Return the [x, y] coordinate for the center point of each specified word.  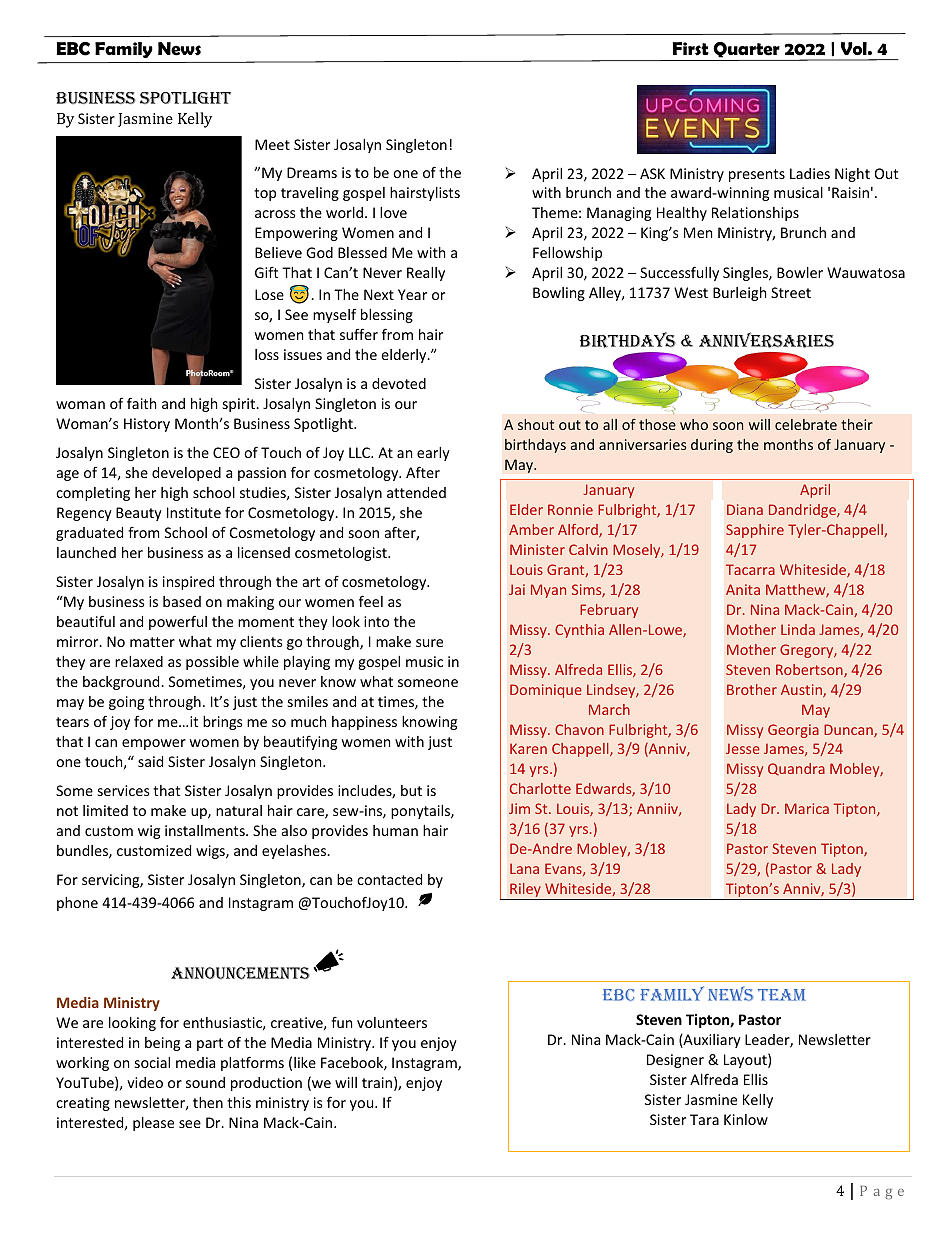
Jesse [743, 748]
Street [791, 292]
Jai [517, 589]
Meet [272, 144]
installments [206, 830]
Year [412, 294]
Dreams [312, 172]
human [395, 830]
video [145, 1082]
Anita [743, 589]
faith [141, 403]
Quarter [746, 50]
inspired [188, 583]
